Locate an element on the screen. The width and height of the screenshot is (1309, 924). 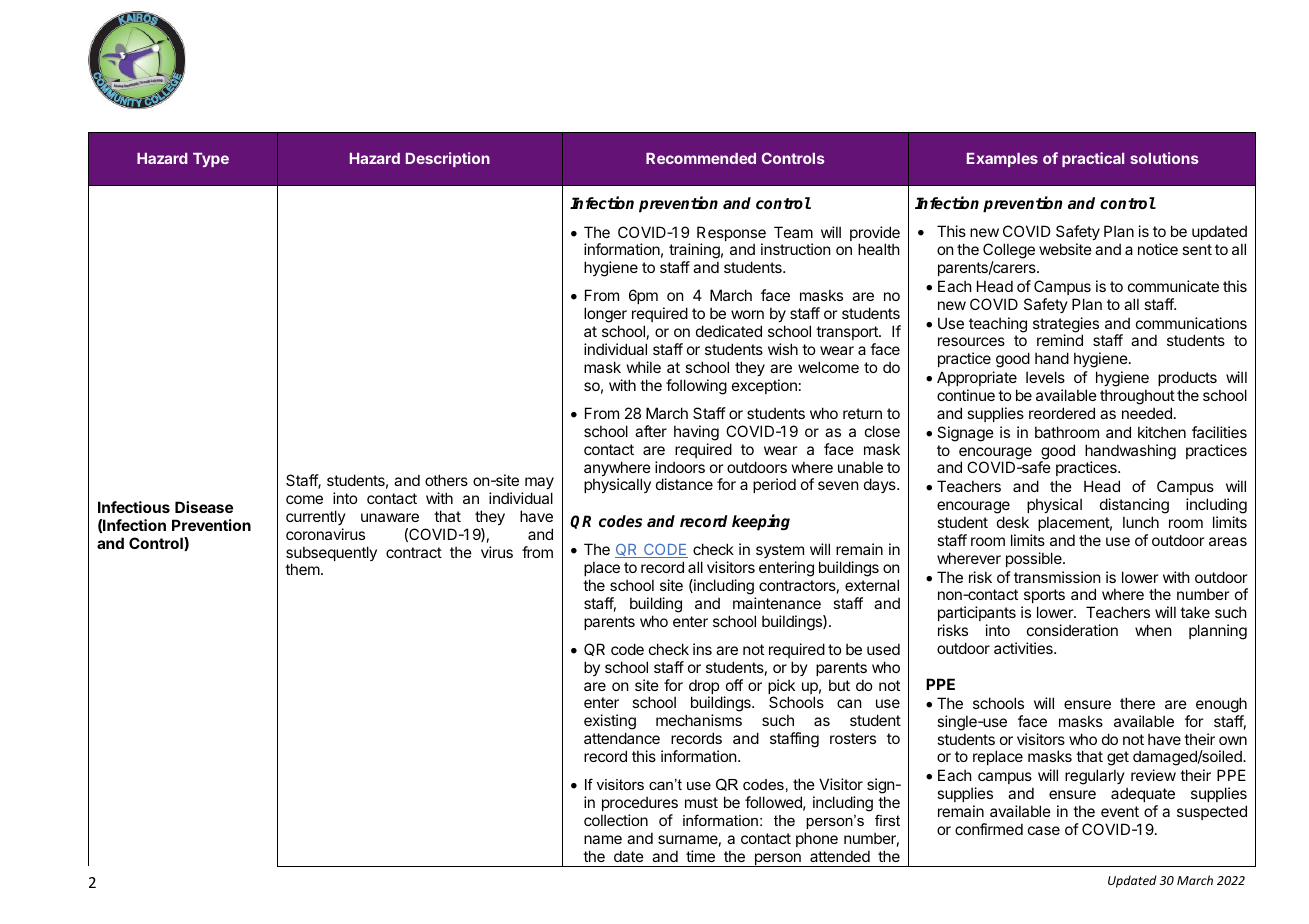
distancing is located at coordinates (1134, 507).
